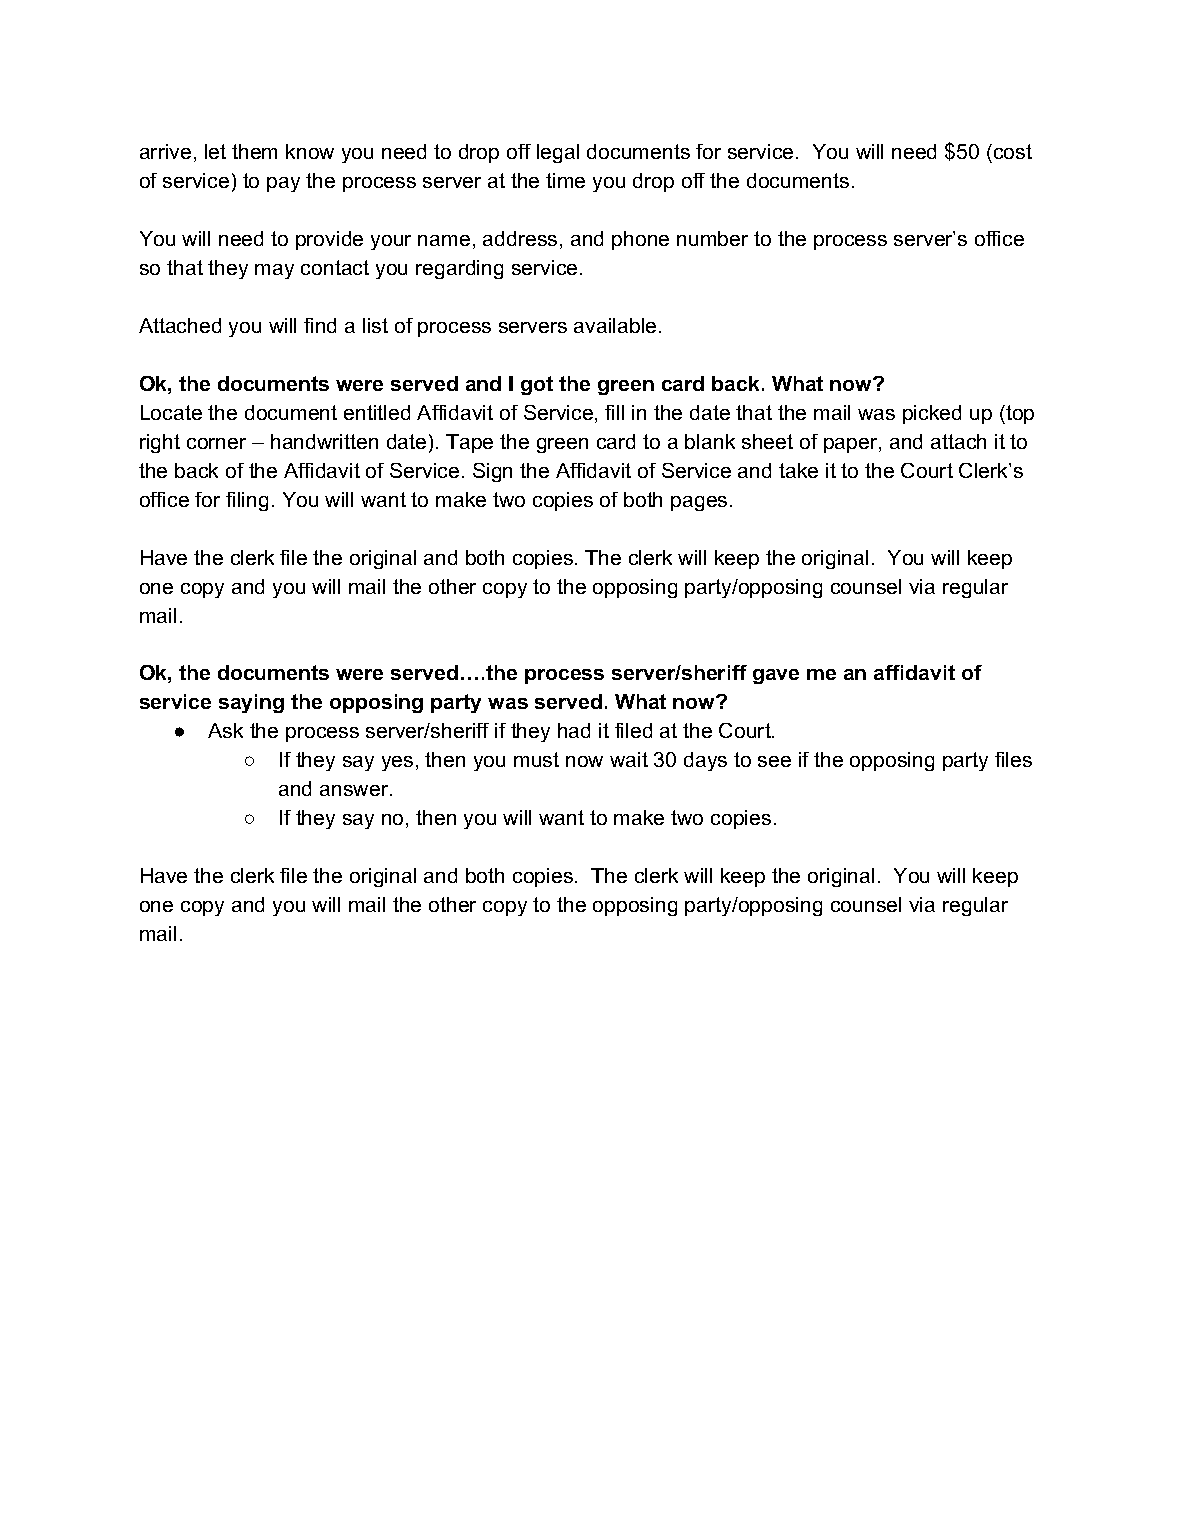 The height and width of the page is (1530, 1183). Describe the element at coordinates (699, 503) in the page. I see `pages` at that location.
